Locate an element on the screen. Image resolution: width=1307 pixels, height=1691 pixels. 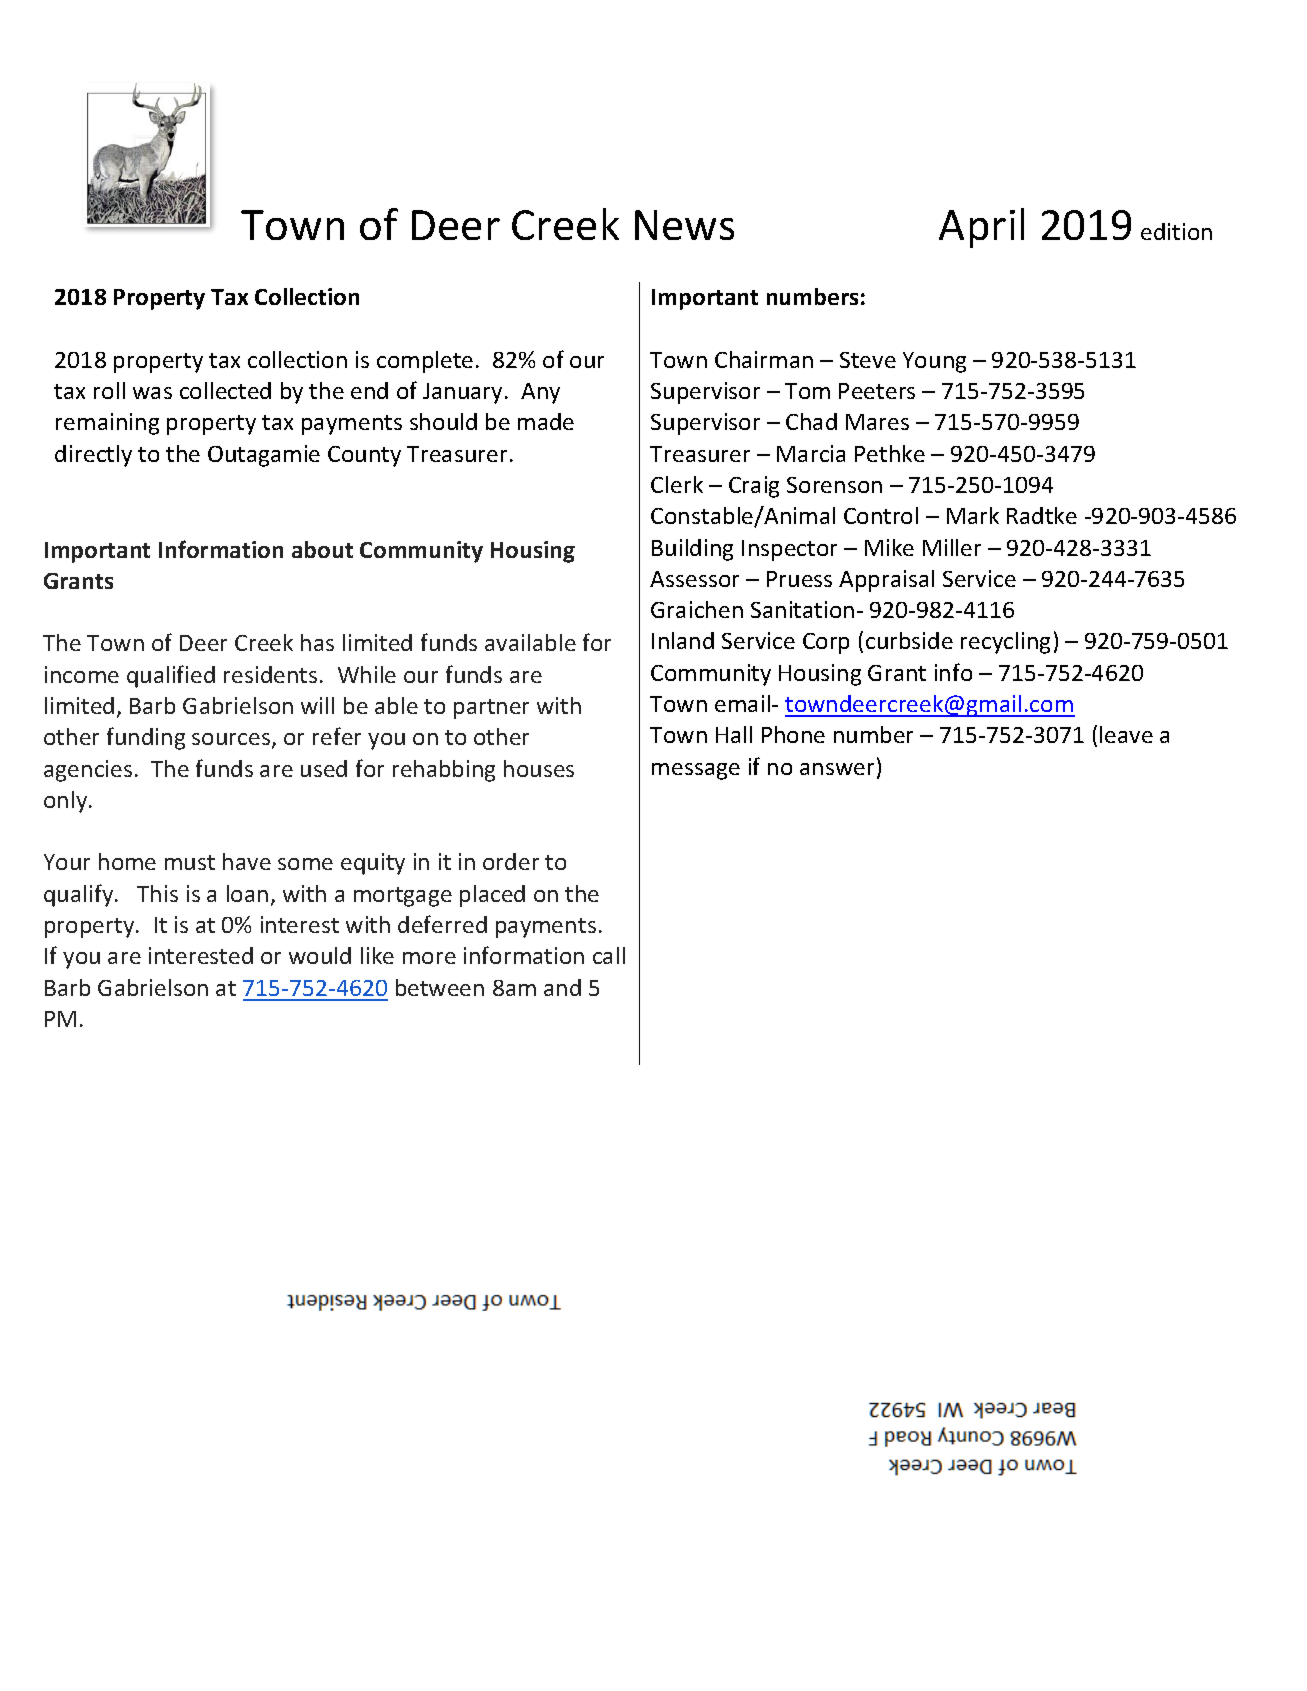
complete is located at coordinates (425, 362).
